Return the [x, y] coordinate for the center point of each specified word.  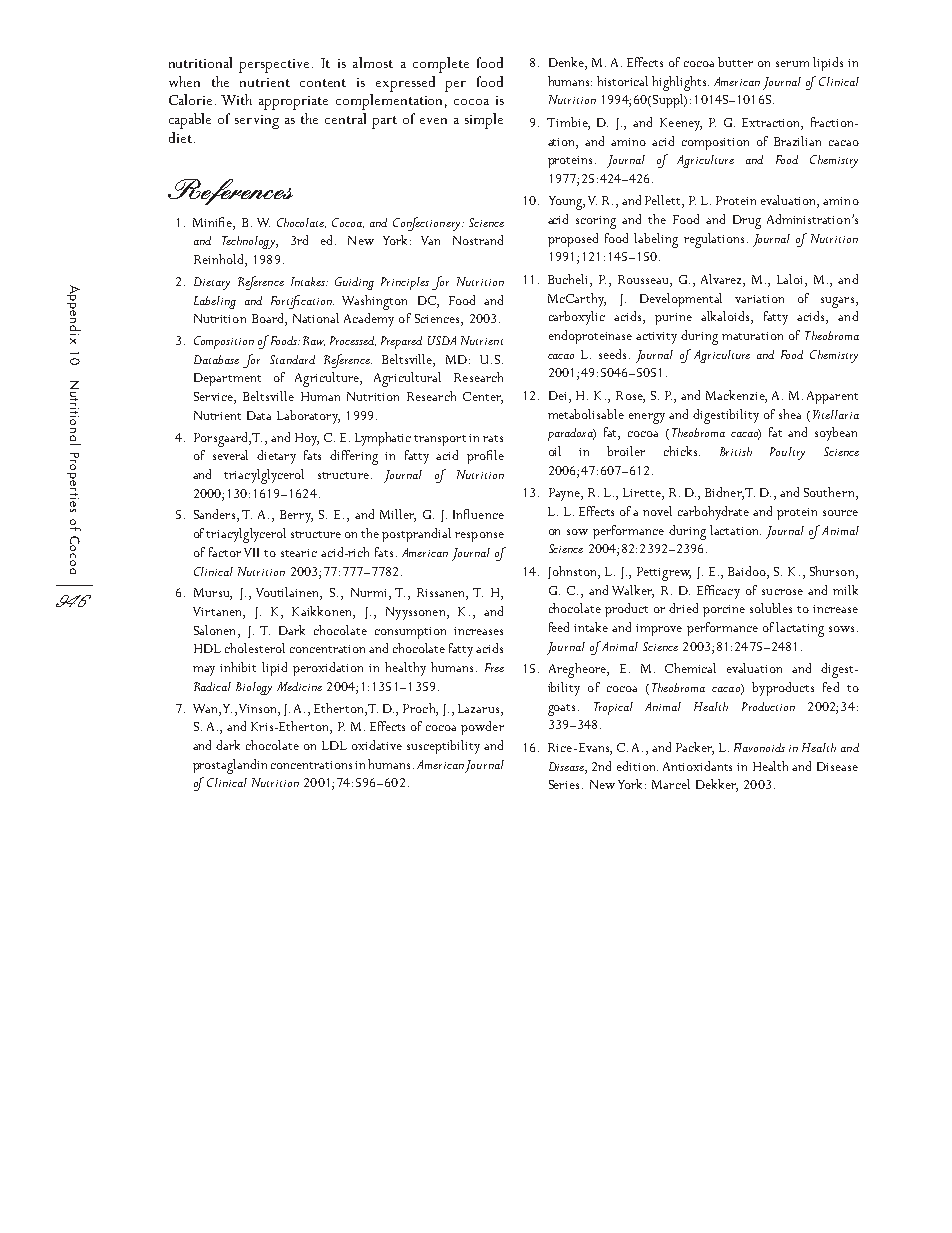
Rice [561, 747]
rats [493, 438]
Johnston [573, 572]
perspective [274, 66]
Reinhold [220, 260]
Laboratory [308, 417]
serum [792, 64]
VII [251, 552]
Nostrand [478, 240]
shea [790, 414]
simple [484, 121]
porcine [724, 611]
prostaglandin [230, 766]
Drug [747, 222]
